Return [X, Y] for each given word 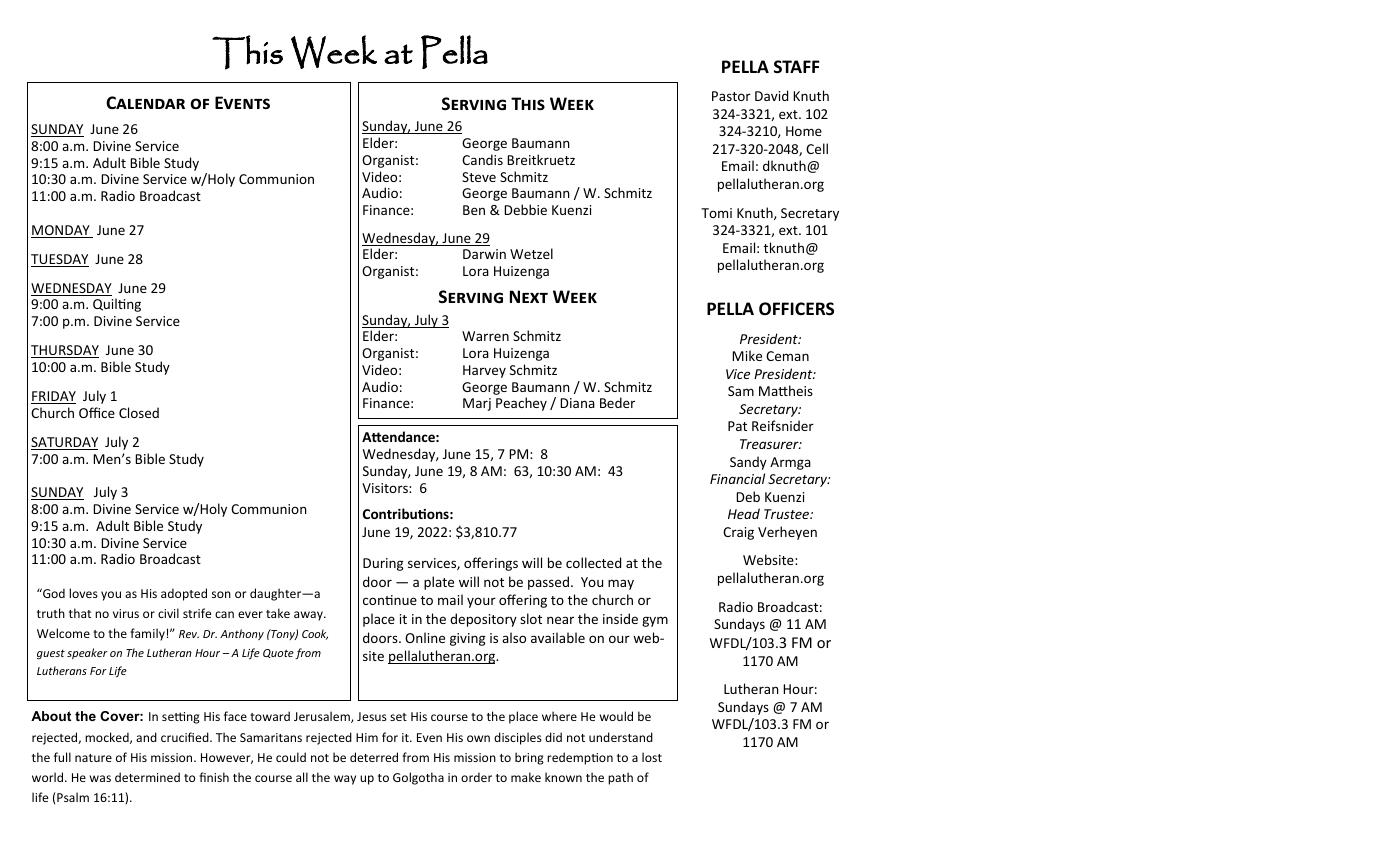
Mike [747, 355]
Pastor [731, 96]
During [383, 564]
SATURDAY [64, 443]
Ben [474, 210]
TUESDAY [60, 260]
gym [655, 621]
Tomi [716, 213]
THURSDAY [65, 351]
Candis [482, 159]
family [147, 634]
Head [744, 513]
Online [425, 637]
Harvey [484, 371]
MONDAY [61, 231]
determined [147, 777]
